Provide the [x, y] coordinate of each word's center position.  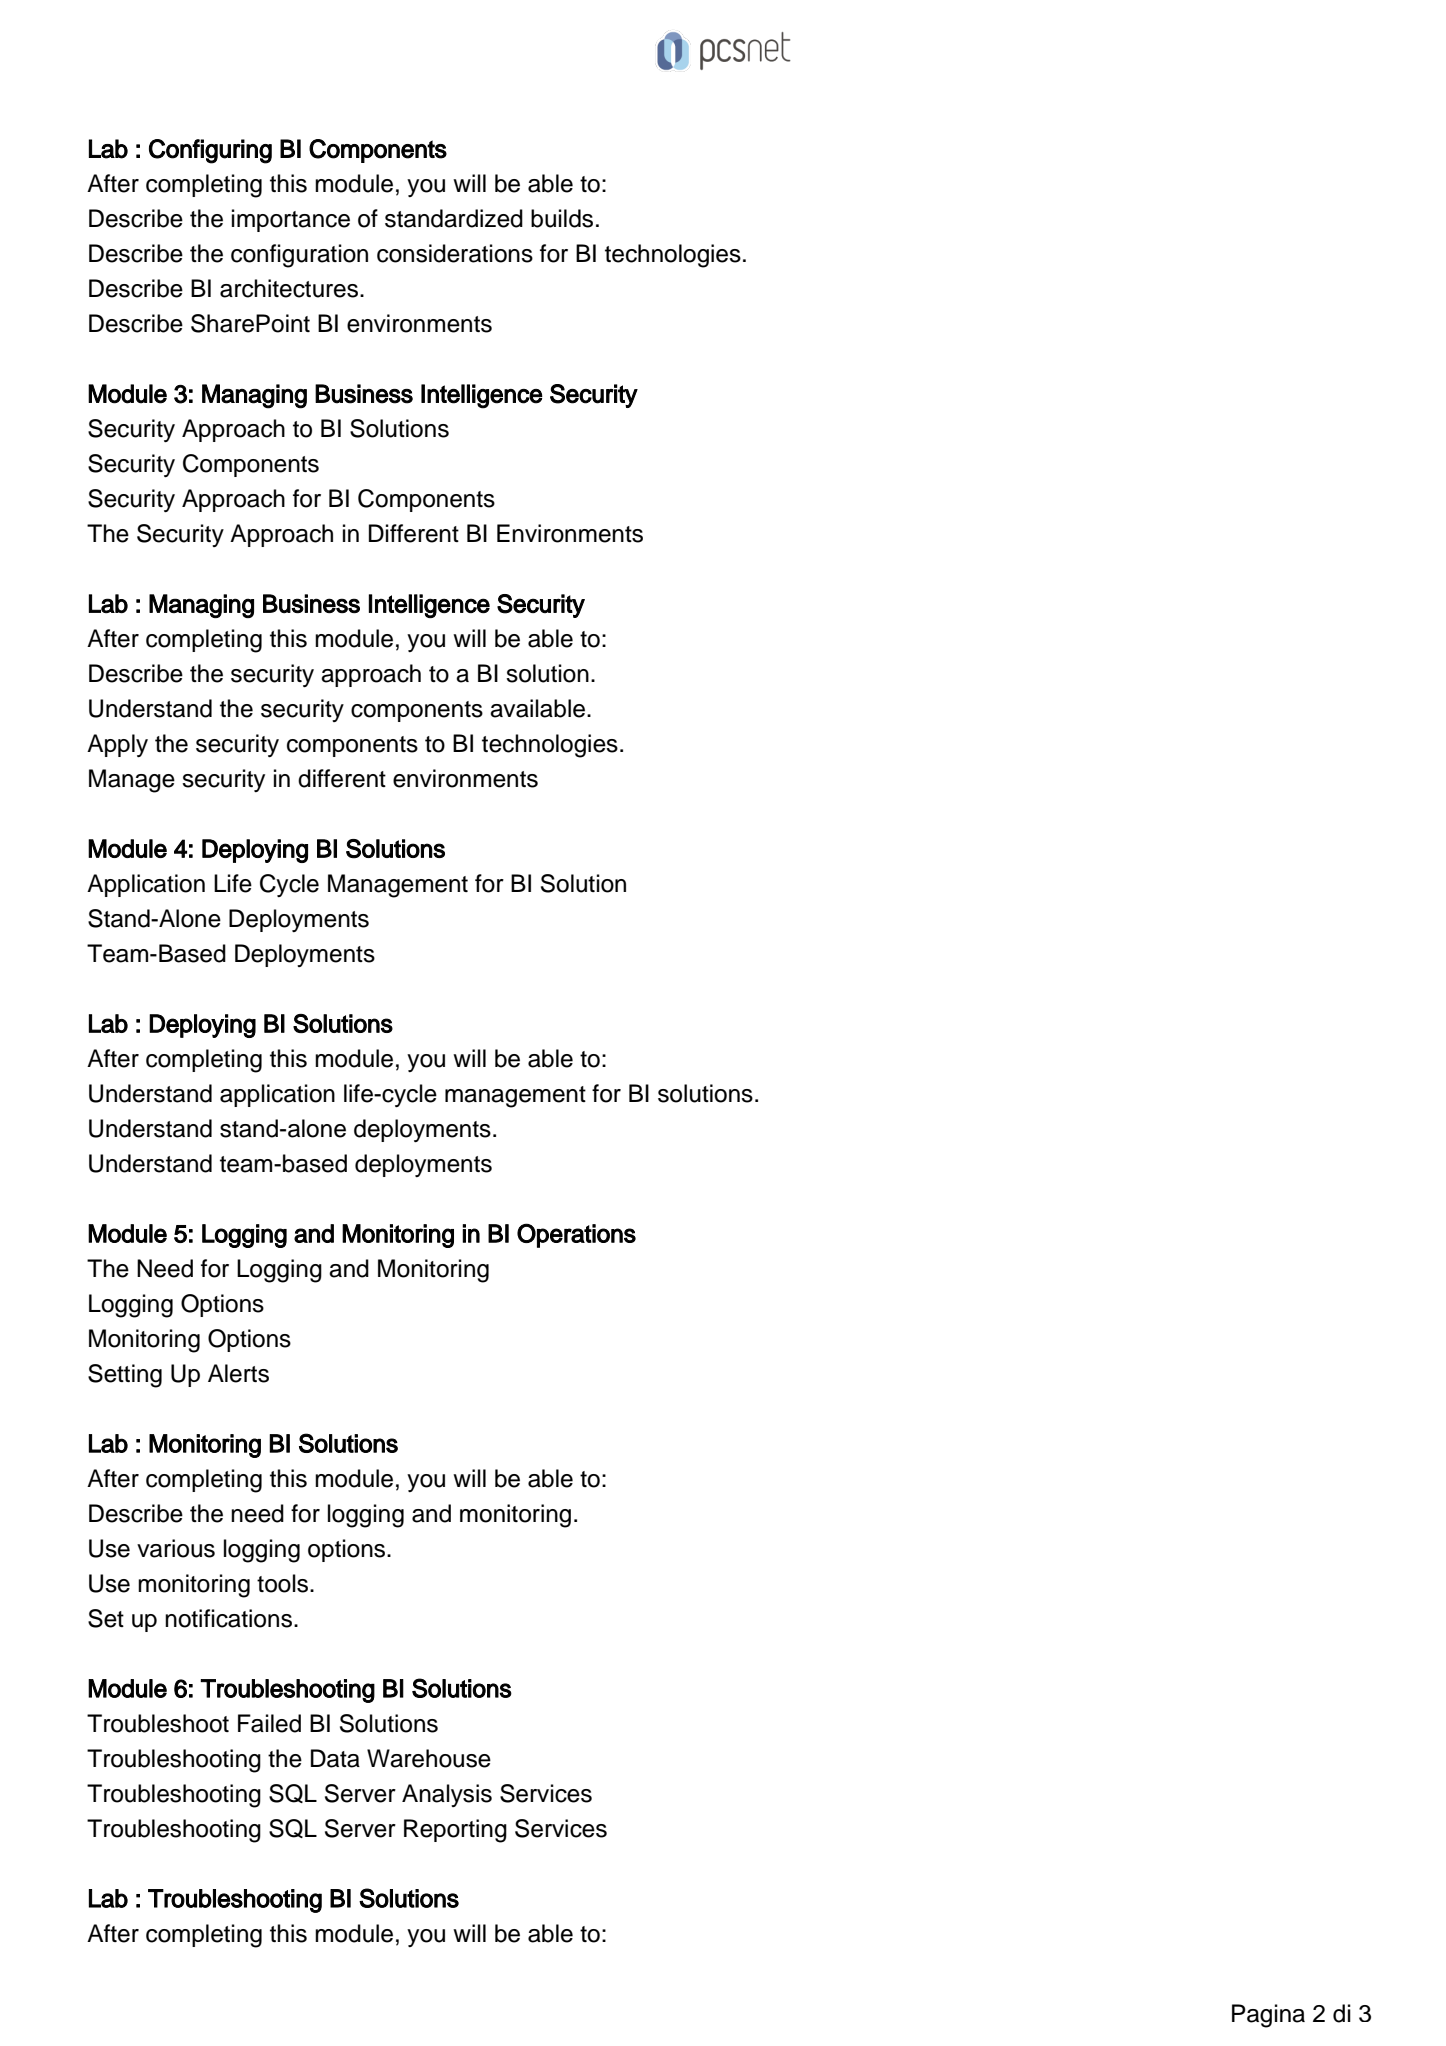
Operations [576, 1235]
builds [562, 218]
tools [284, 1583]
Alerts [238, 1373]
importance [291, 220]
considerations [455, 253]
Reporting [455, 1831]
